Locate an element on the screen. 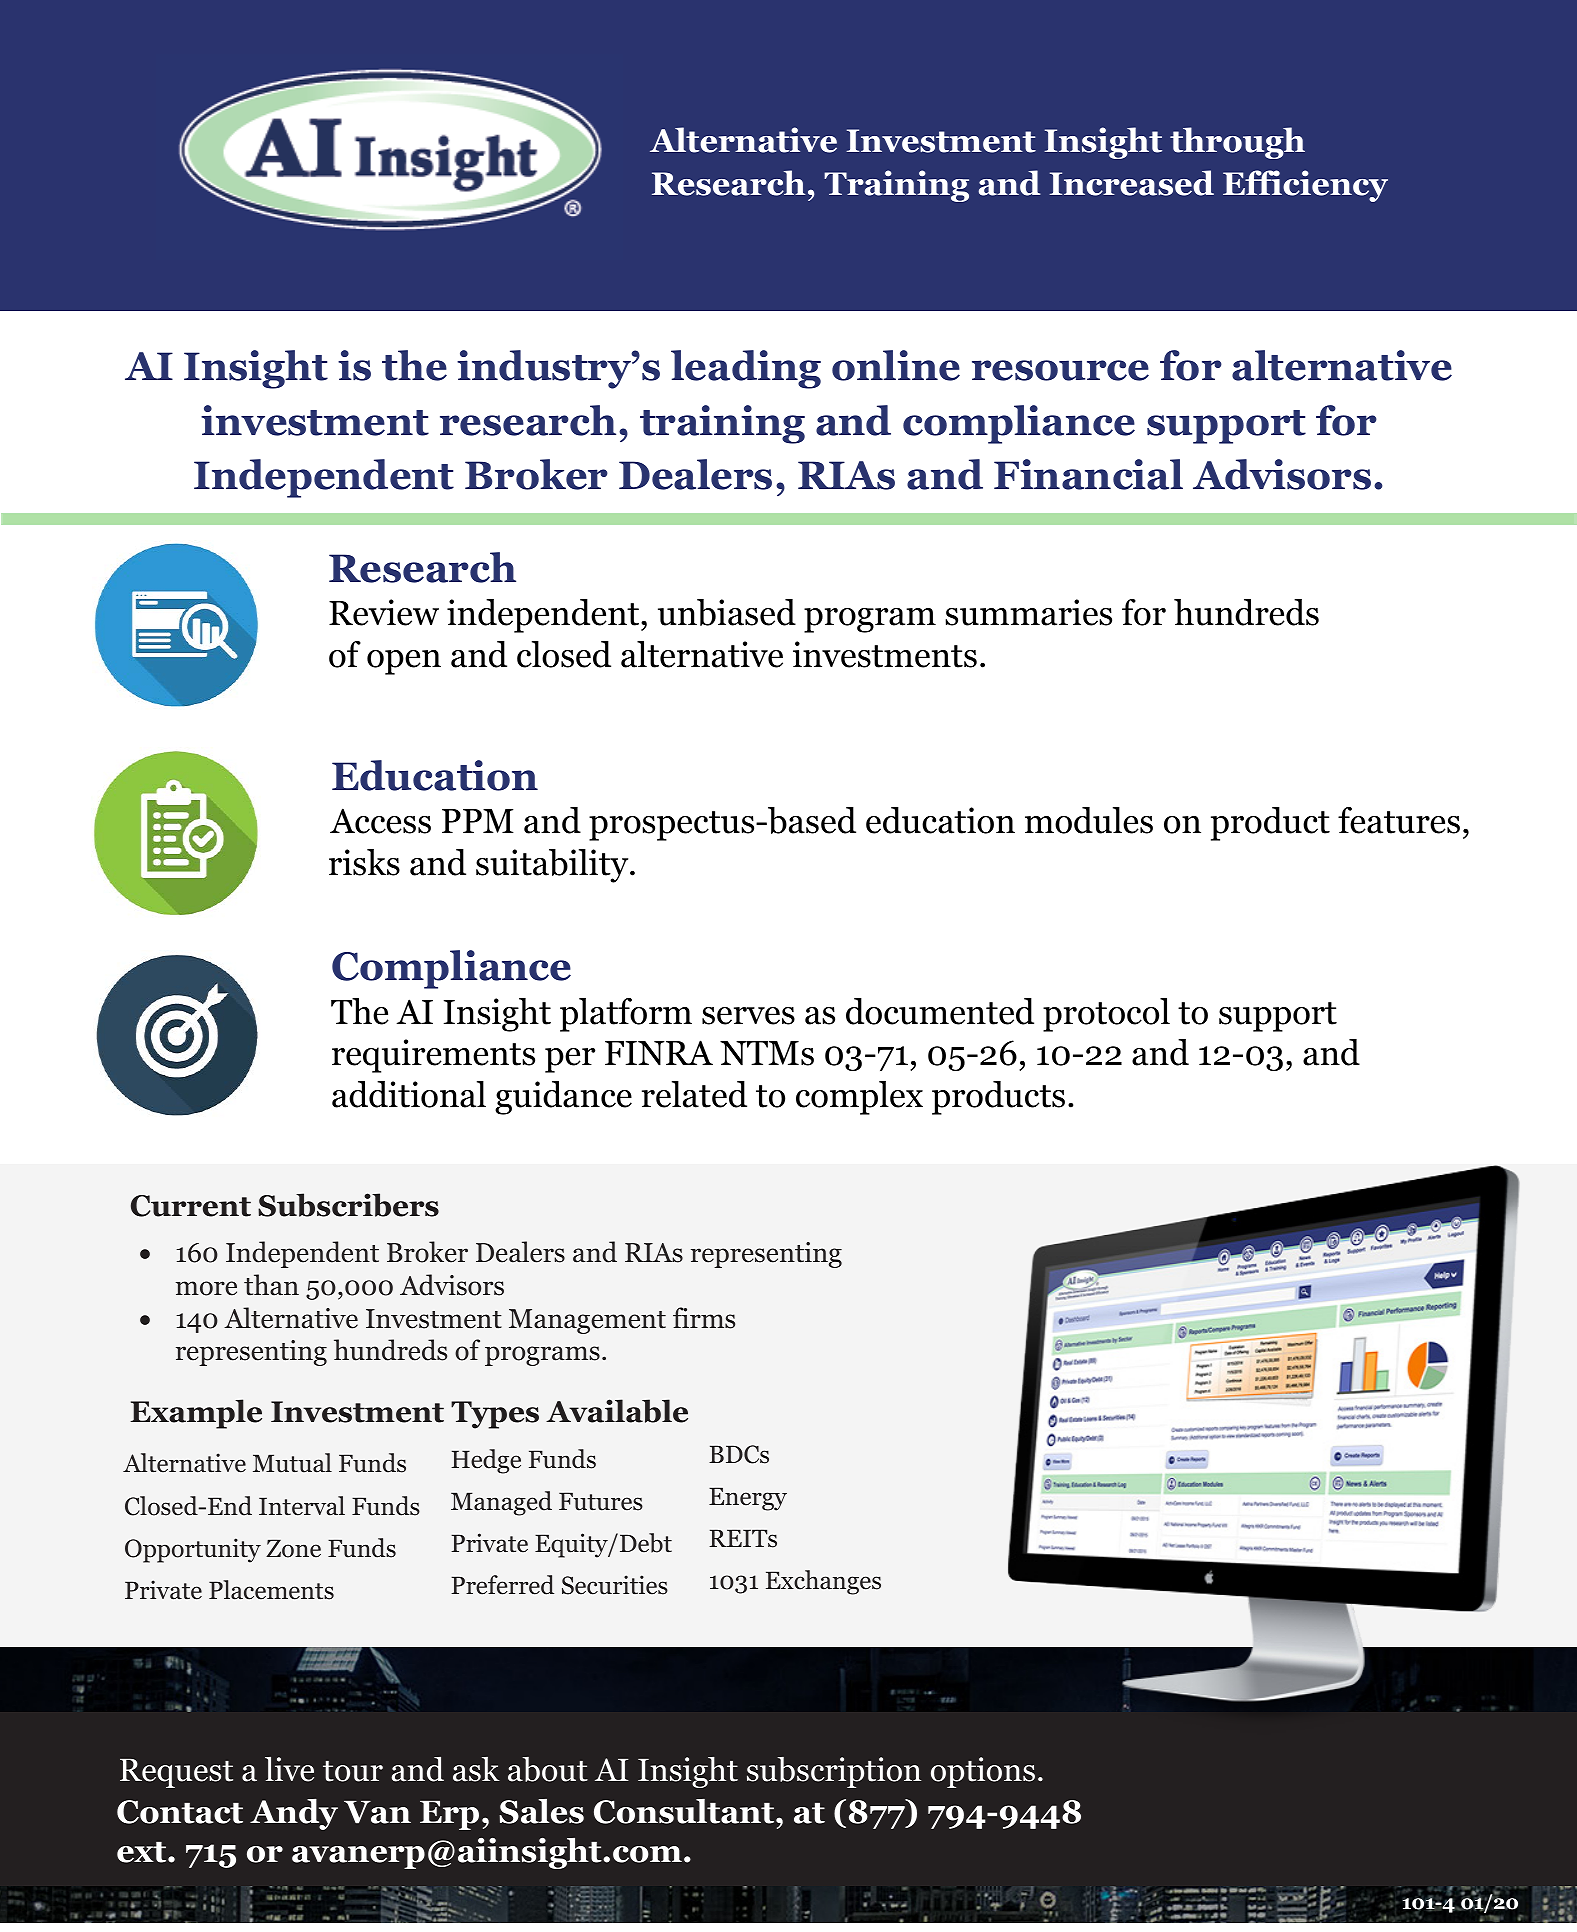 The height and width of the screenshot is (1932, 1577). firms is located at coordinates (704, 1318).
